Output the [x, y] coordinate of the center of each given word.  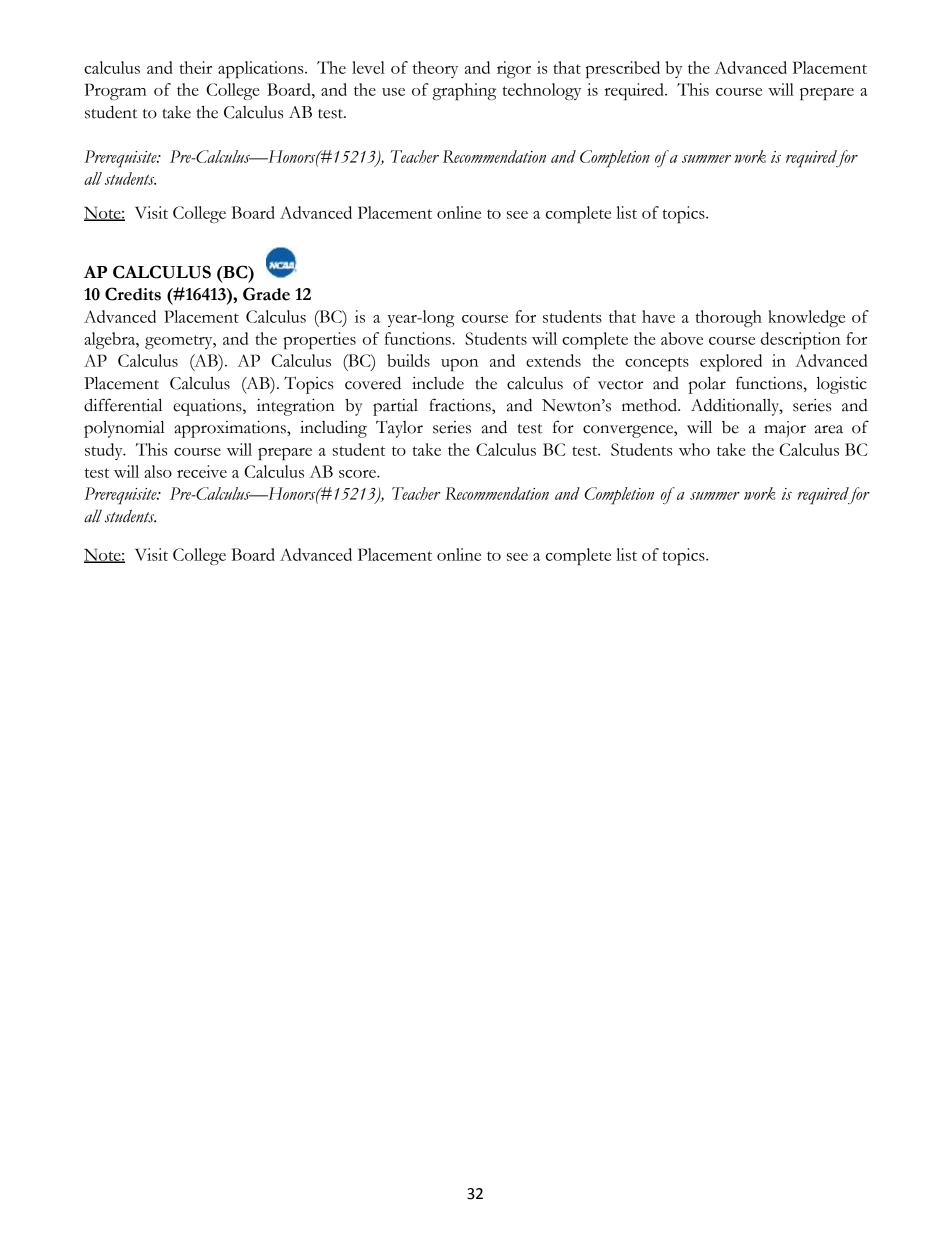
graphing [464, 91]
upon [459, 365]
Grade [266, 294]
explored [731, 362]
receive [202, 471]
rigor [514, 69]
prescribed [622, 69]
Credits [133, 294]
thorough [728, 318]
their [195, 67]
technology [541, 91]
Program [115, 91]
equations [208, 407]
